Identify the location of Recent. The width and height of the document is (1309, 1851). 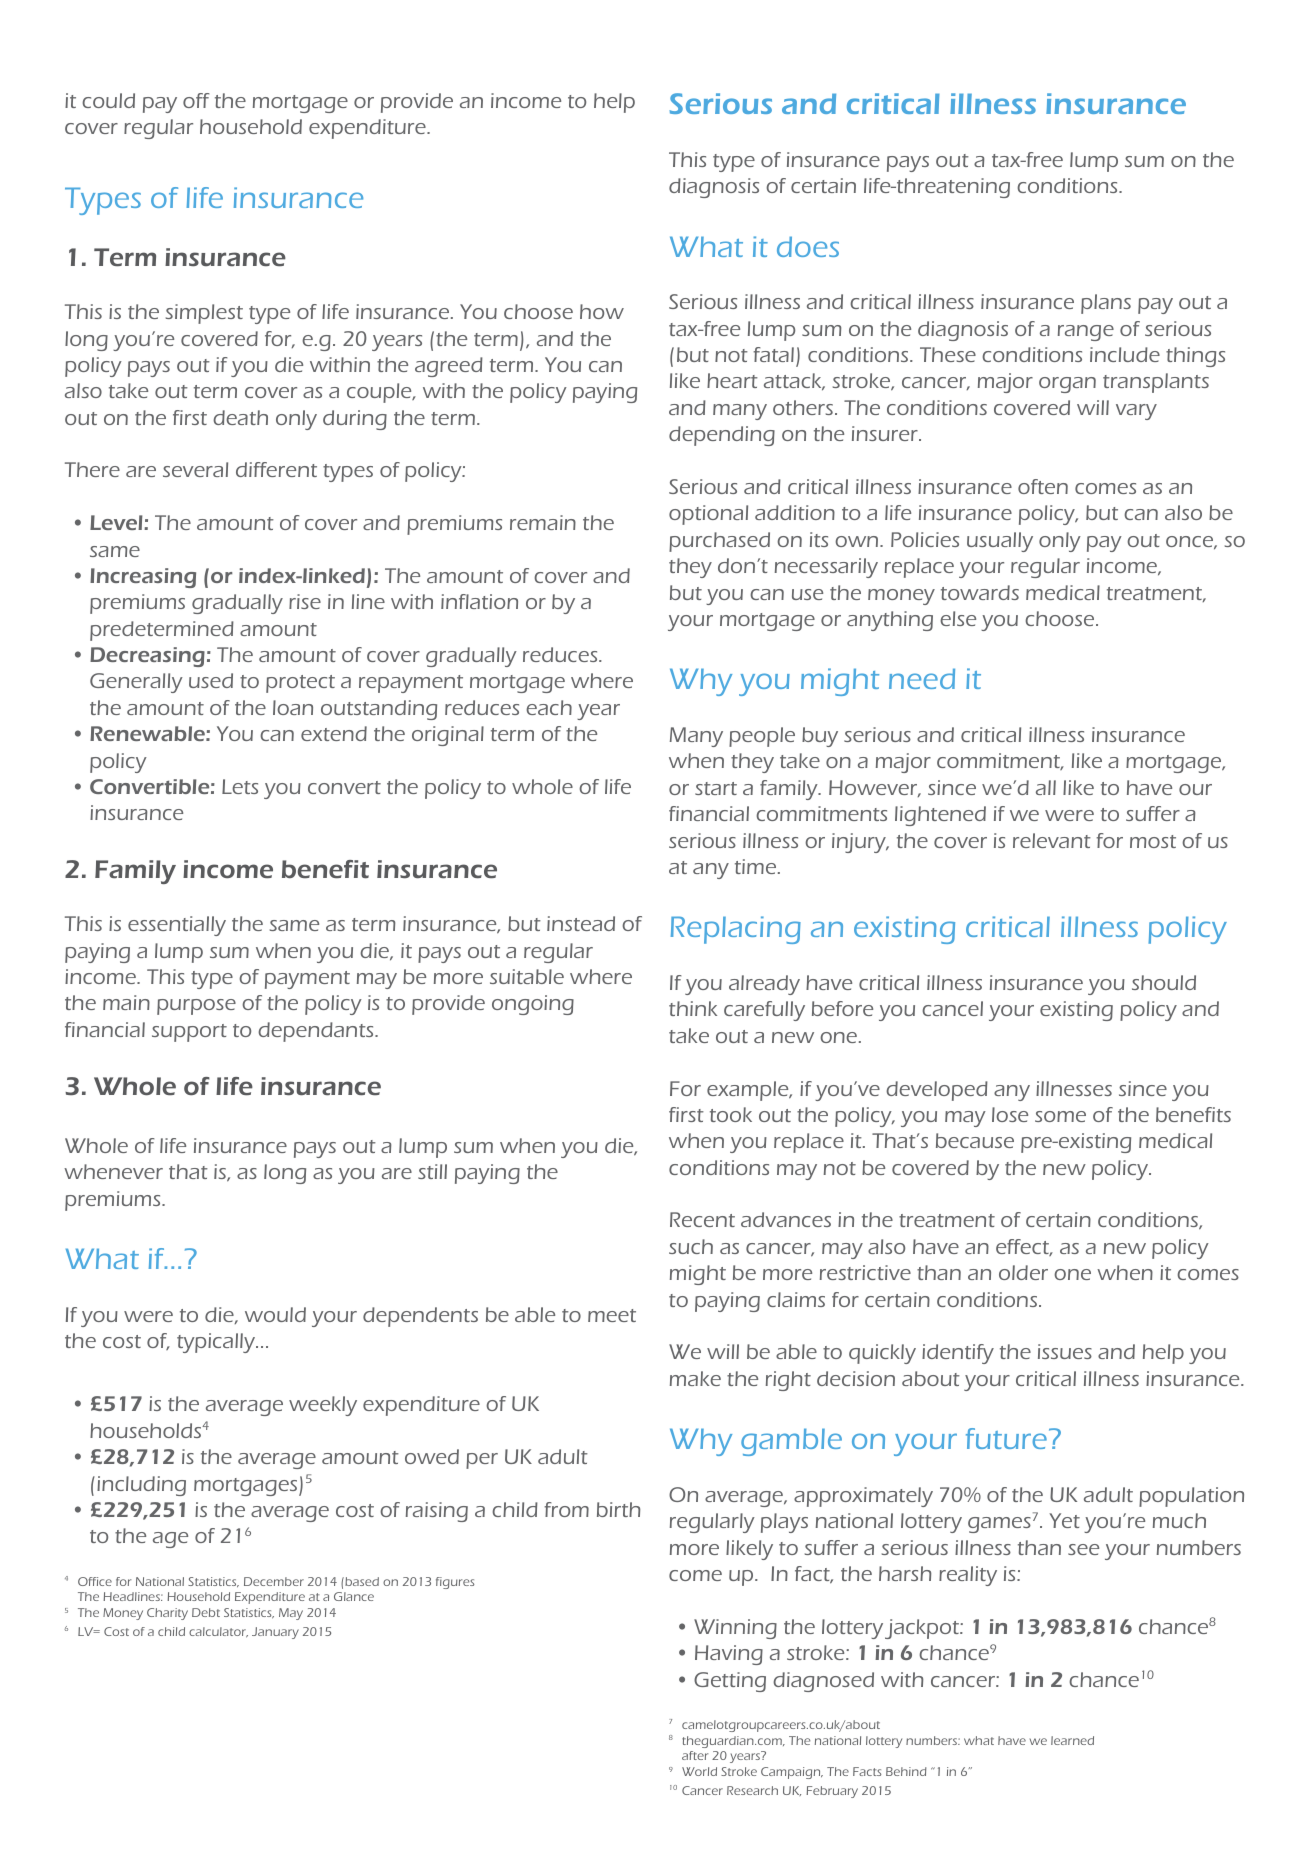
(702, 1219).
